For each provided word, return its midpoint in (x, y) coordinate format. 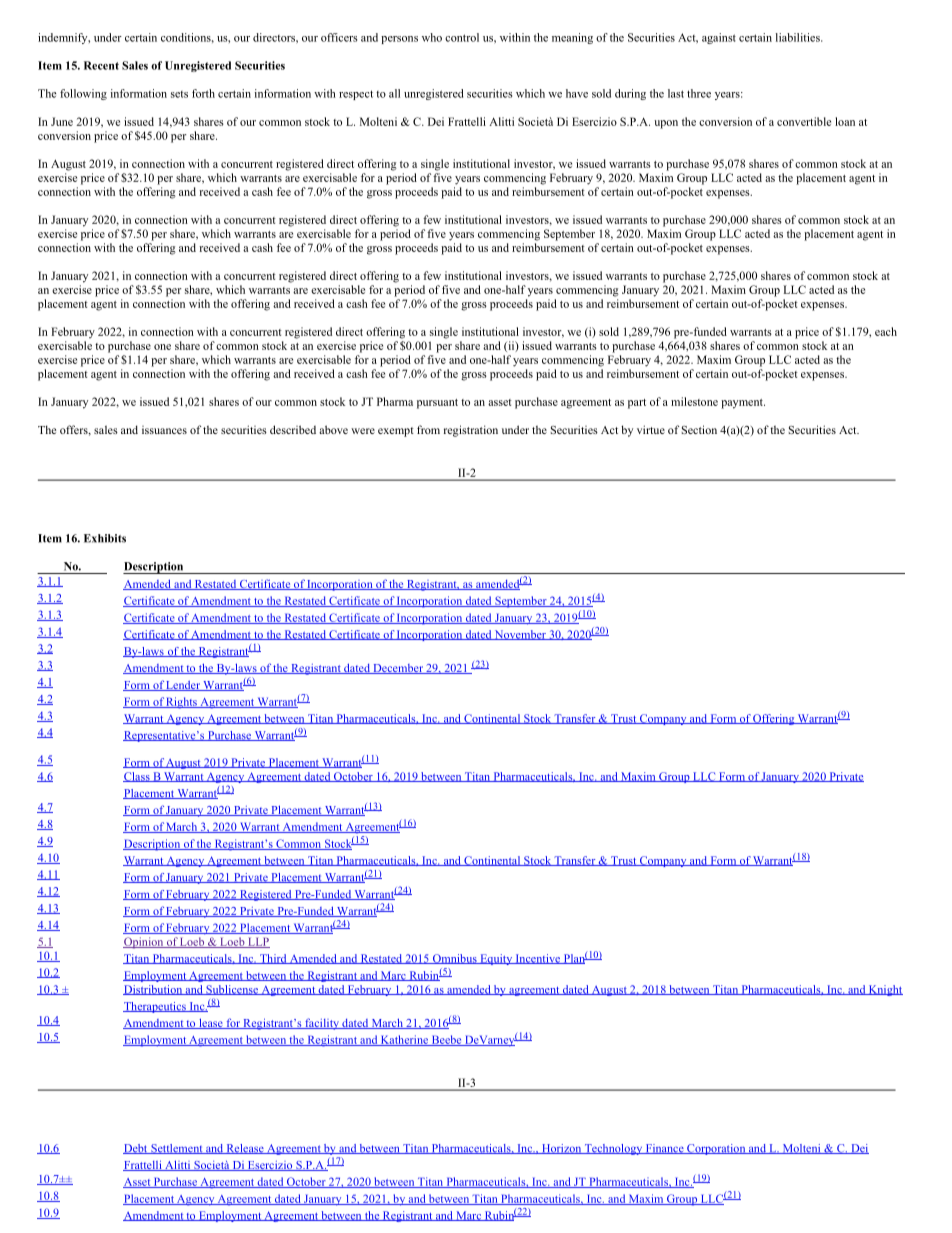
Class (137, 777)
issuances (164, 430)
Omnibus (454, 959)
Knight (885, 990)
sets (179, 94)
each (886, 331)
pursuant (437, 404)
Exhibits (105, 538)
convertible (804, 121)
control (462, 37)
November (520, 635)
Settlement (177, 1149)
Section (699, 429)
